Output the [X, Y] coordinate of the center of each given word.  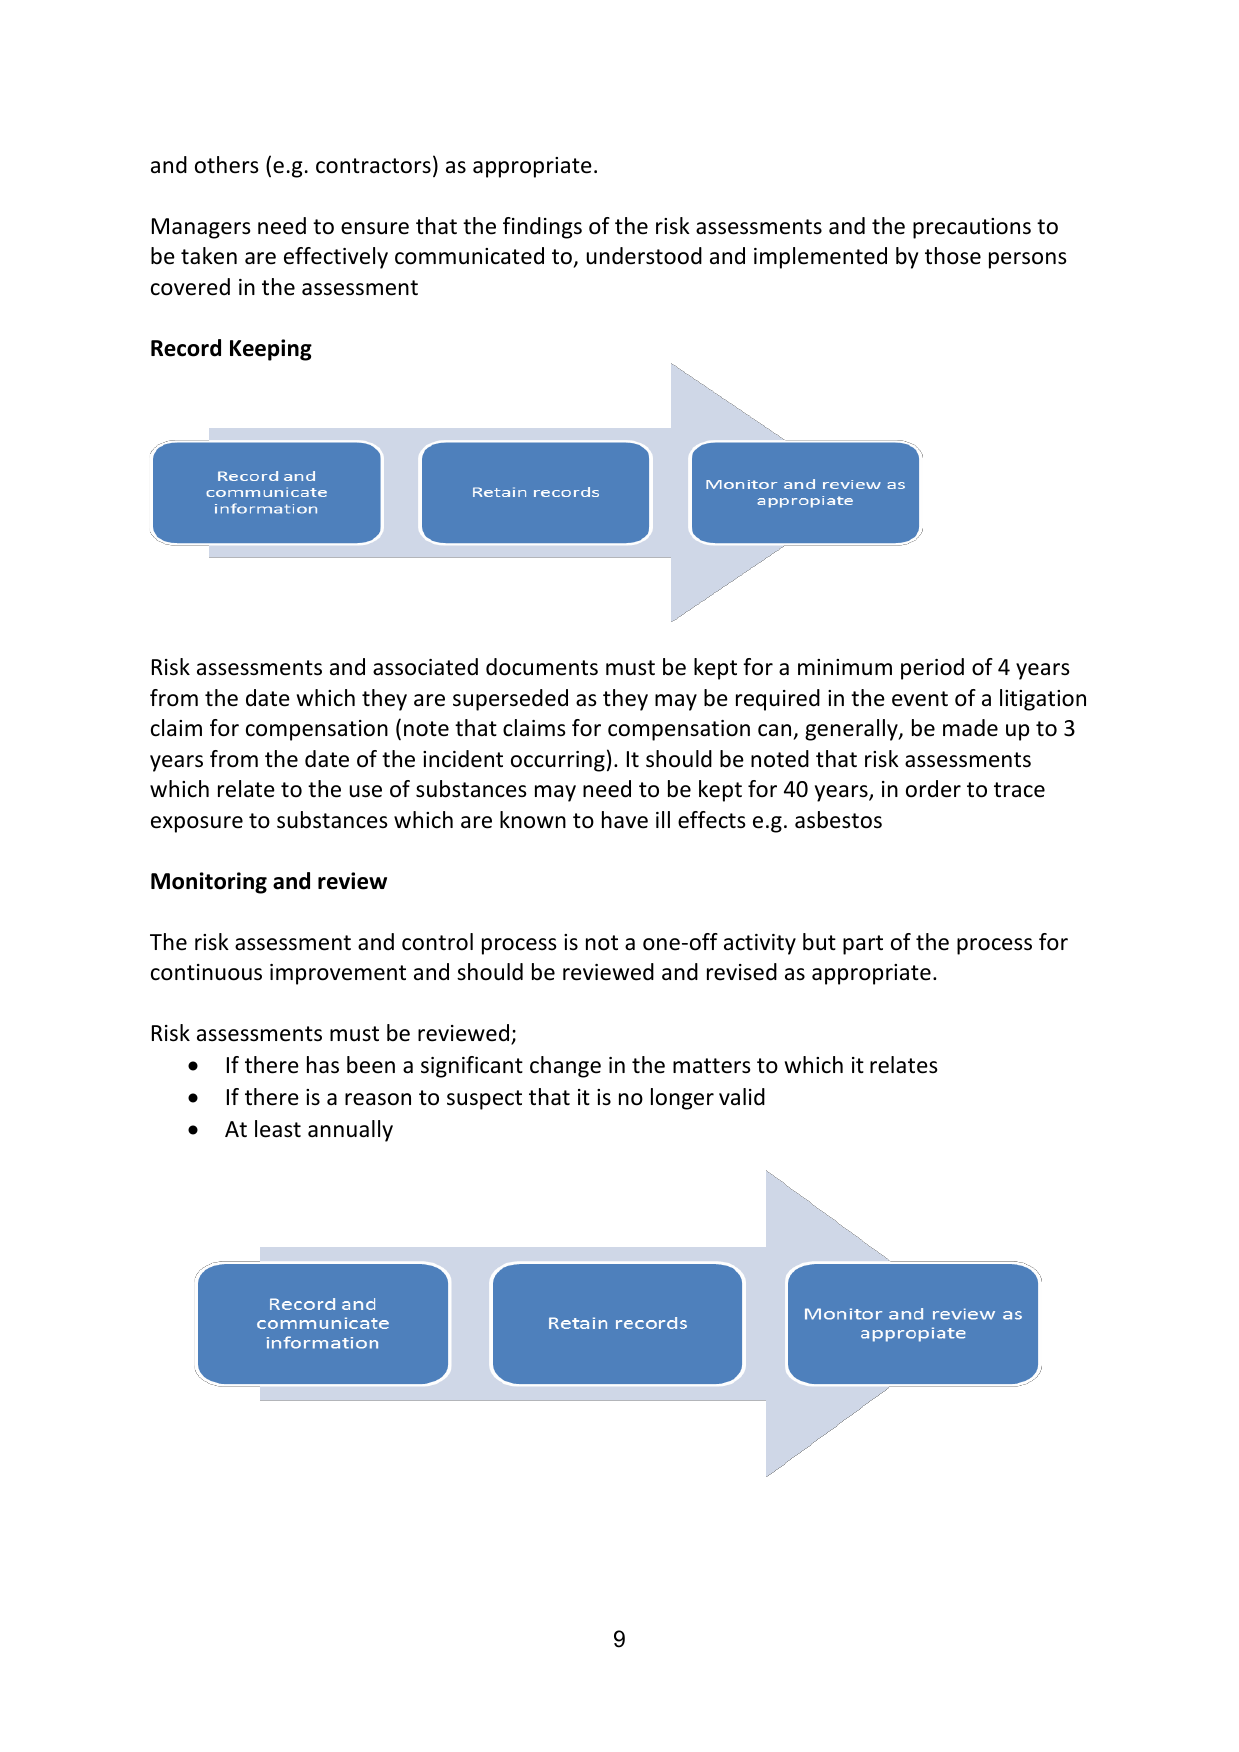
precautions [972, 228]
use [366, 791]
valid [742, 1097]
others [227, 165]
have [625, 820]
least [278, 1129]
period [932, 669]
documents [542, 667]
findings [542, 228]
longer [682, 1099]
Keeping [271, 350]
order [933, 789]
